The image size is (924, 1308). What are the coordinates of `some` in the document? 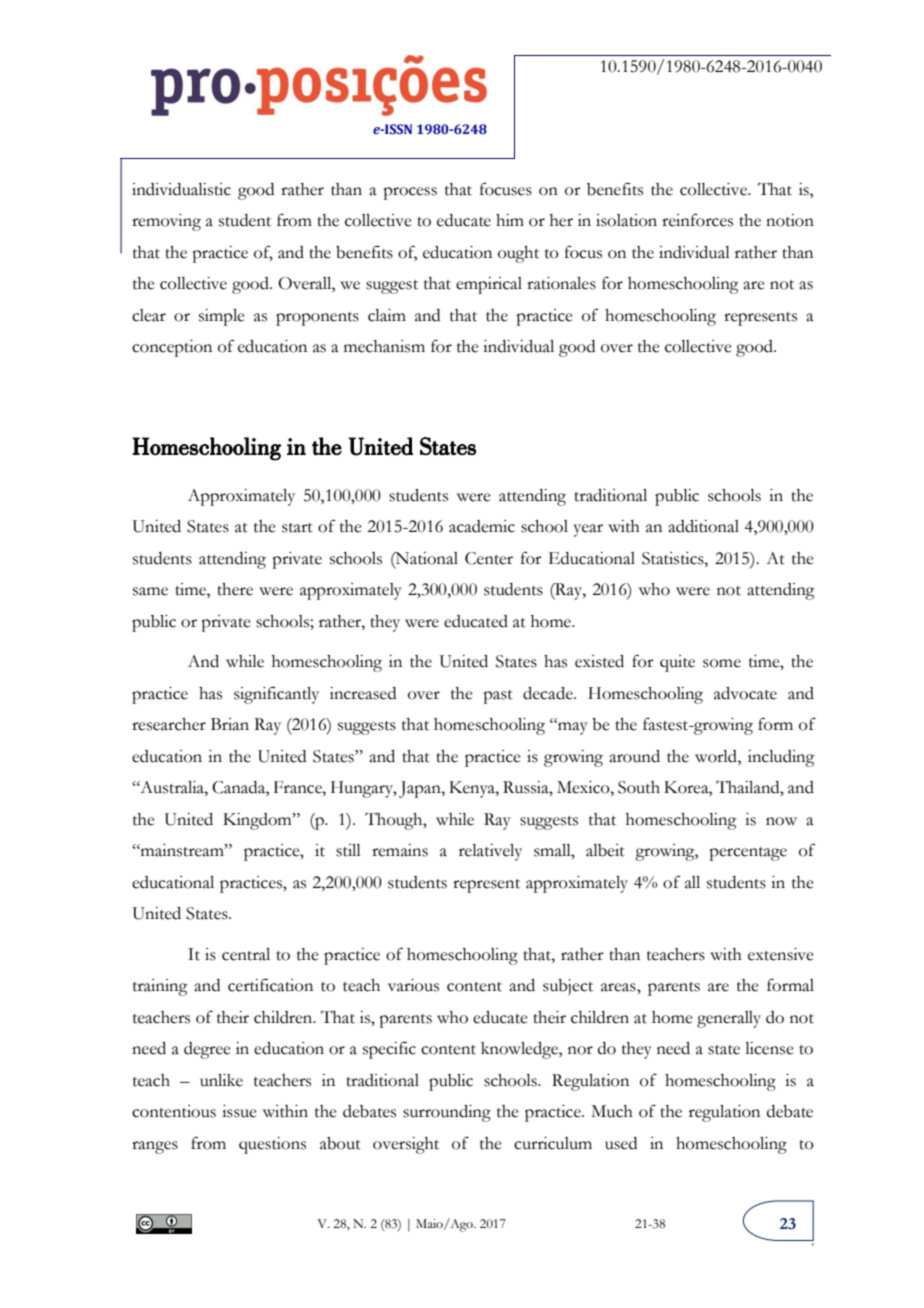 It's located at (722, 663).
